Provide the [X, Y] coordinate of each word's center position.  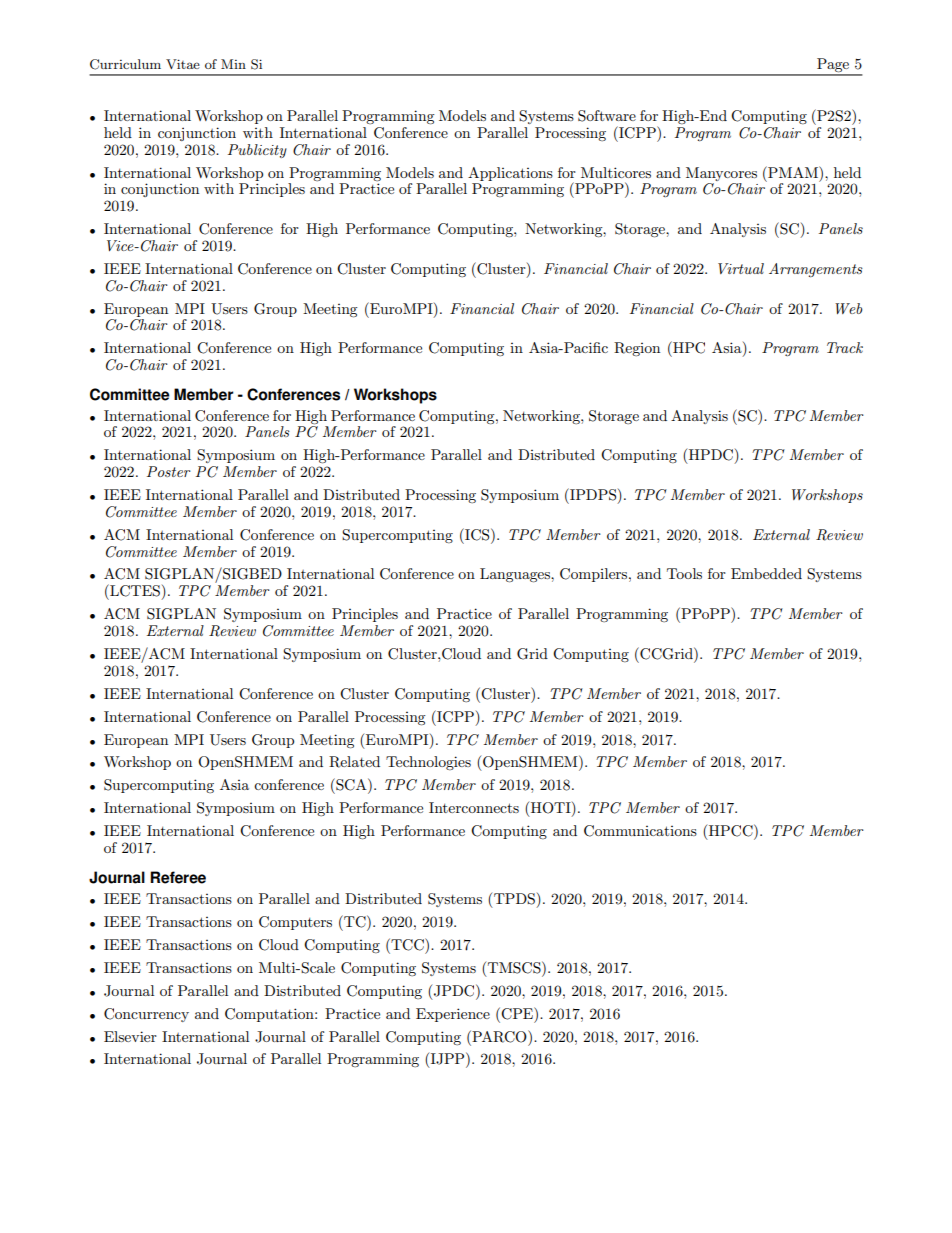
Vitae [183, 64]
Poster [169, 471]
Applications [510, 174]
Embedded [766, 573]
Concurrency [146, 1015]
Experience [453, 1015]
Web [849, 308]
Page [833, 66]
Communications [640, 831]
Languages [516, 575]
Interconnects [474, 807]
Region [637, 349]
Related [354, 762]
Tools [684, 573]
